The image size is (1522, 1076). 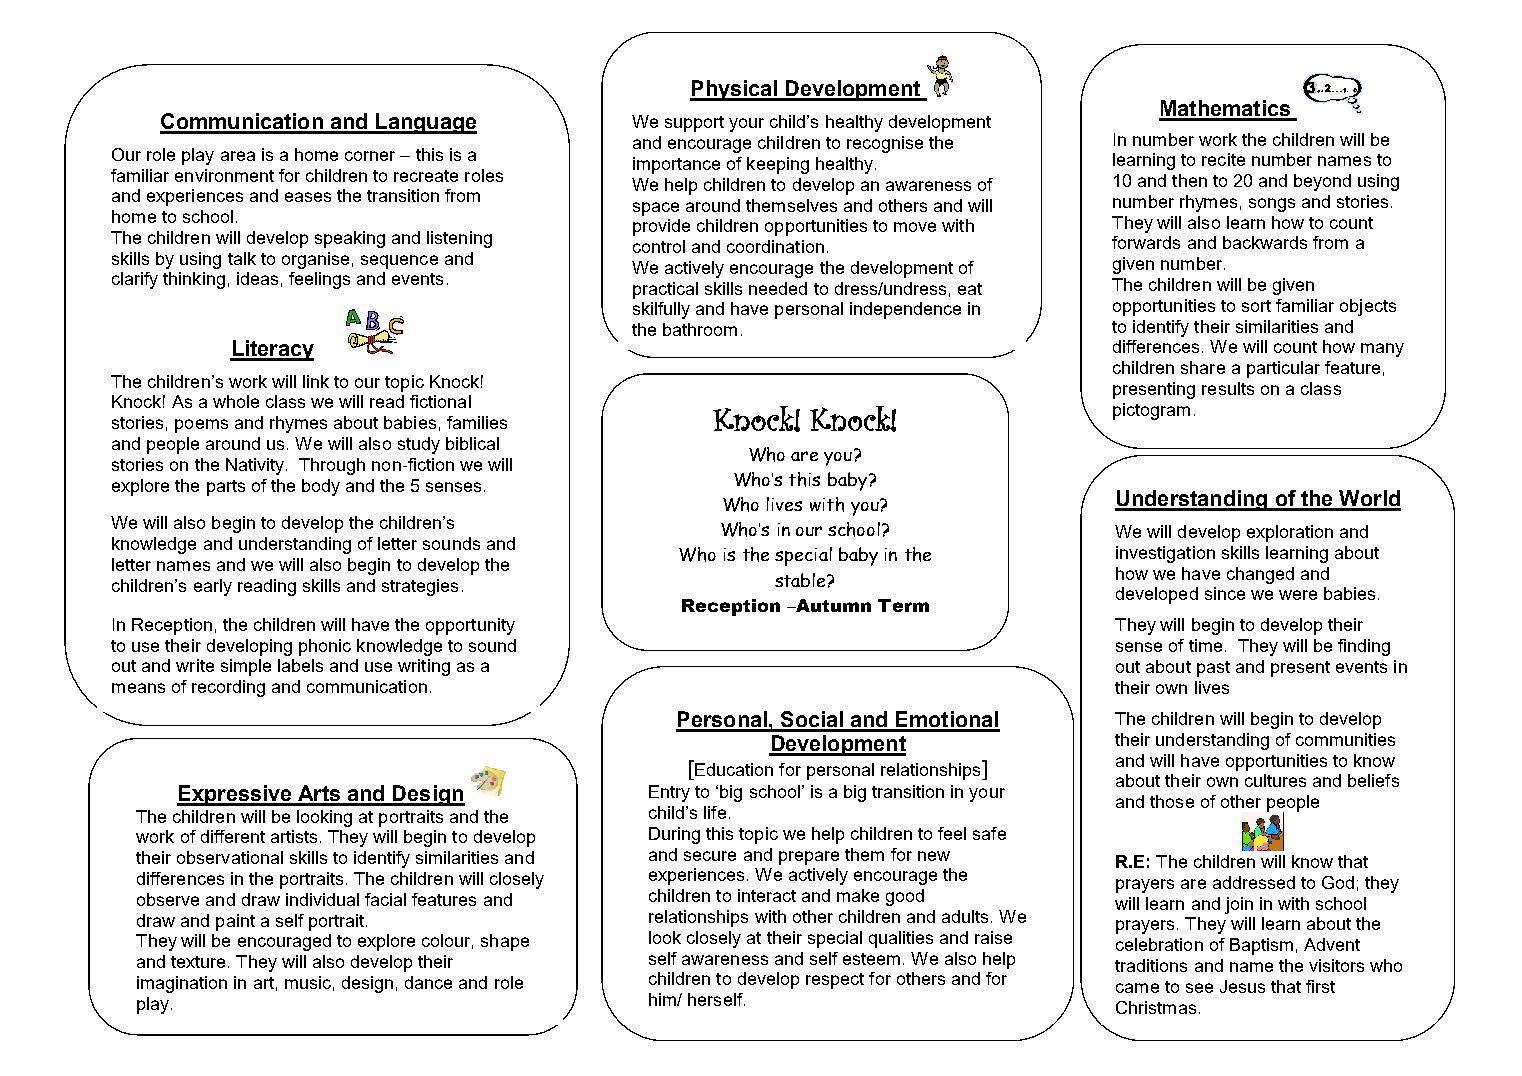 What do you see at coordinates (213, 587) in the screenshot?
I see `early` at bounding box center [213, 587].
